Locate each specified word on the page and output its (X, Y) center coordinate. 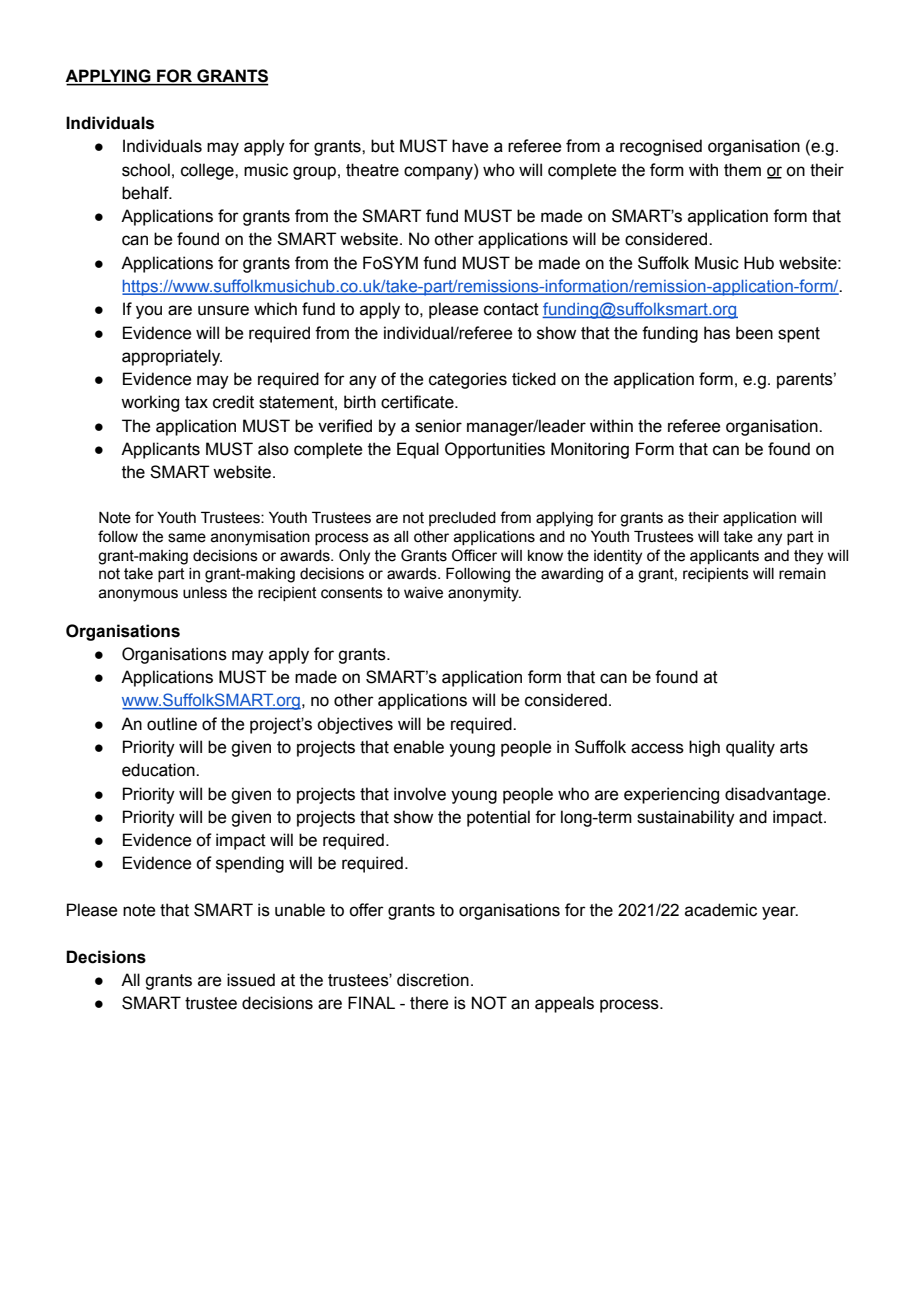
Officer (474, 555)
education (159, 770)
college (208, 171)
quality (750, 748)
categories (468, 380)
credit (233, 402)
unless (205, 593)
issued (251, 980)
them (742, 170)
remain (802, 574)
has (717, 333)
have (470, 146)
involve (420, 794)
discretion (433, 980)
